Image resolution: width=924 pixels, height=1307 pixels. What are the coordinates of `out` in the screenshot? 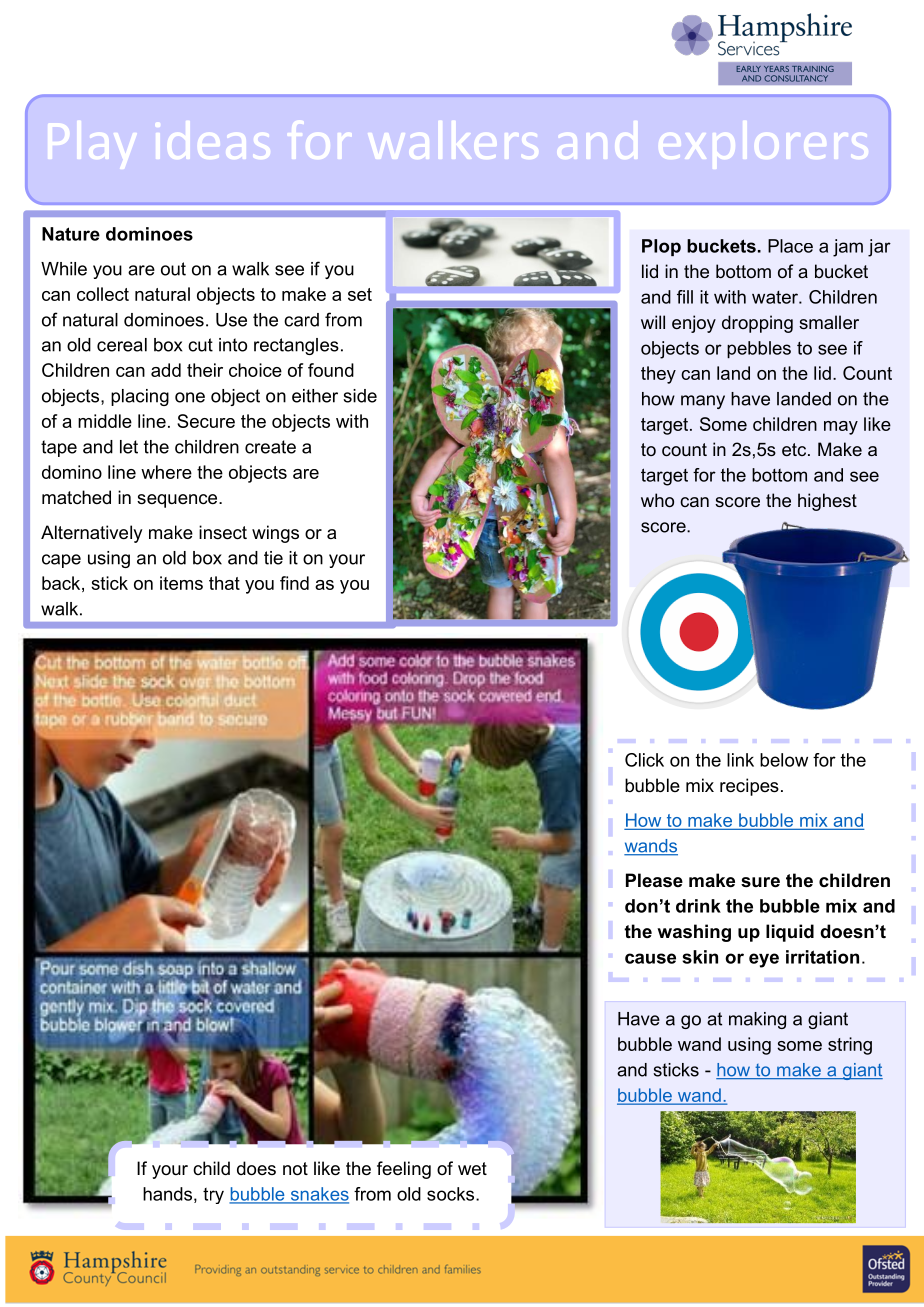 It's located at (173, 269).
